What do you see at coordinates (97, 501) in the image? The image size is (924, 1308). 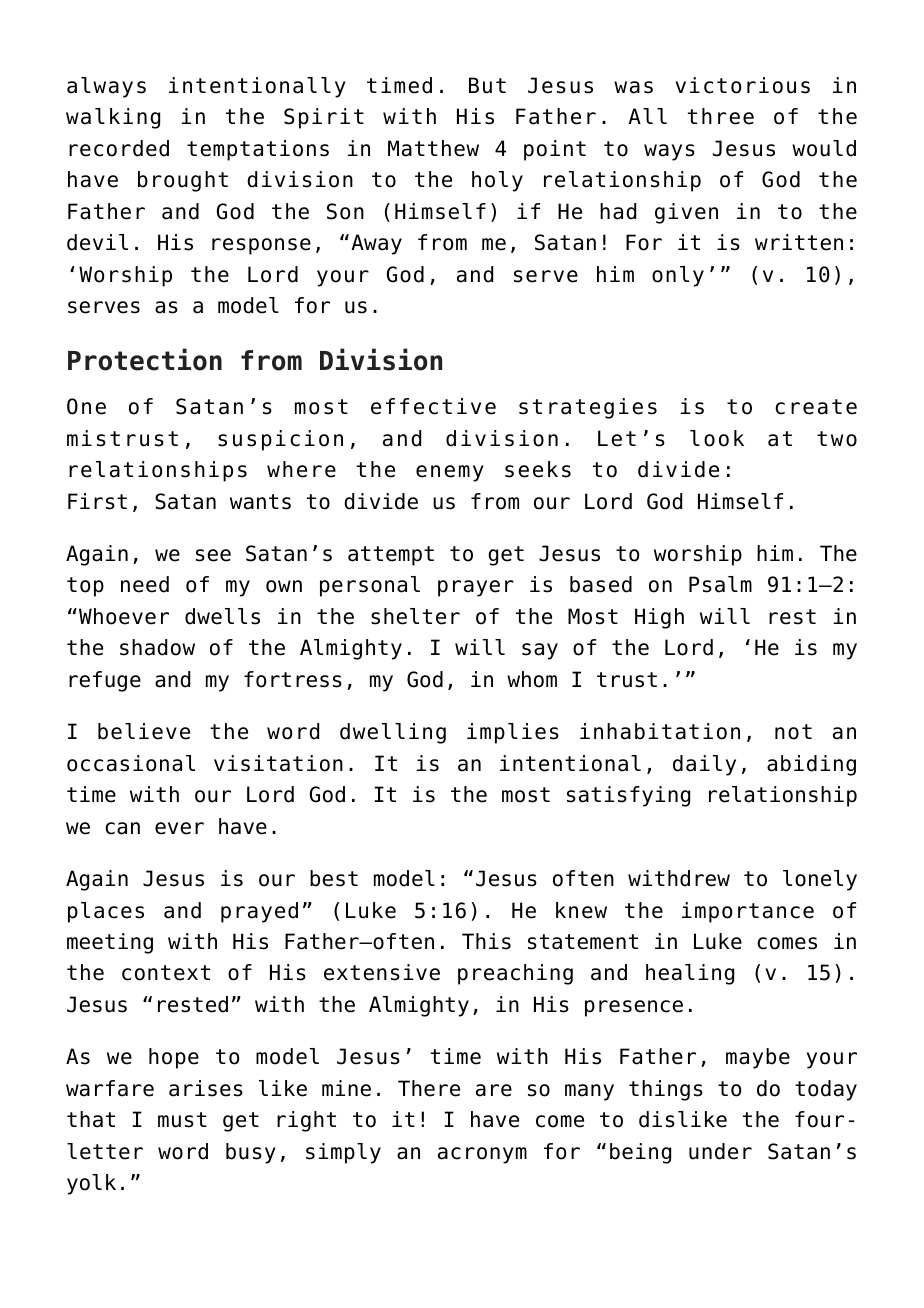 I see `First` at bounding box center [97, 501].
